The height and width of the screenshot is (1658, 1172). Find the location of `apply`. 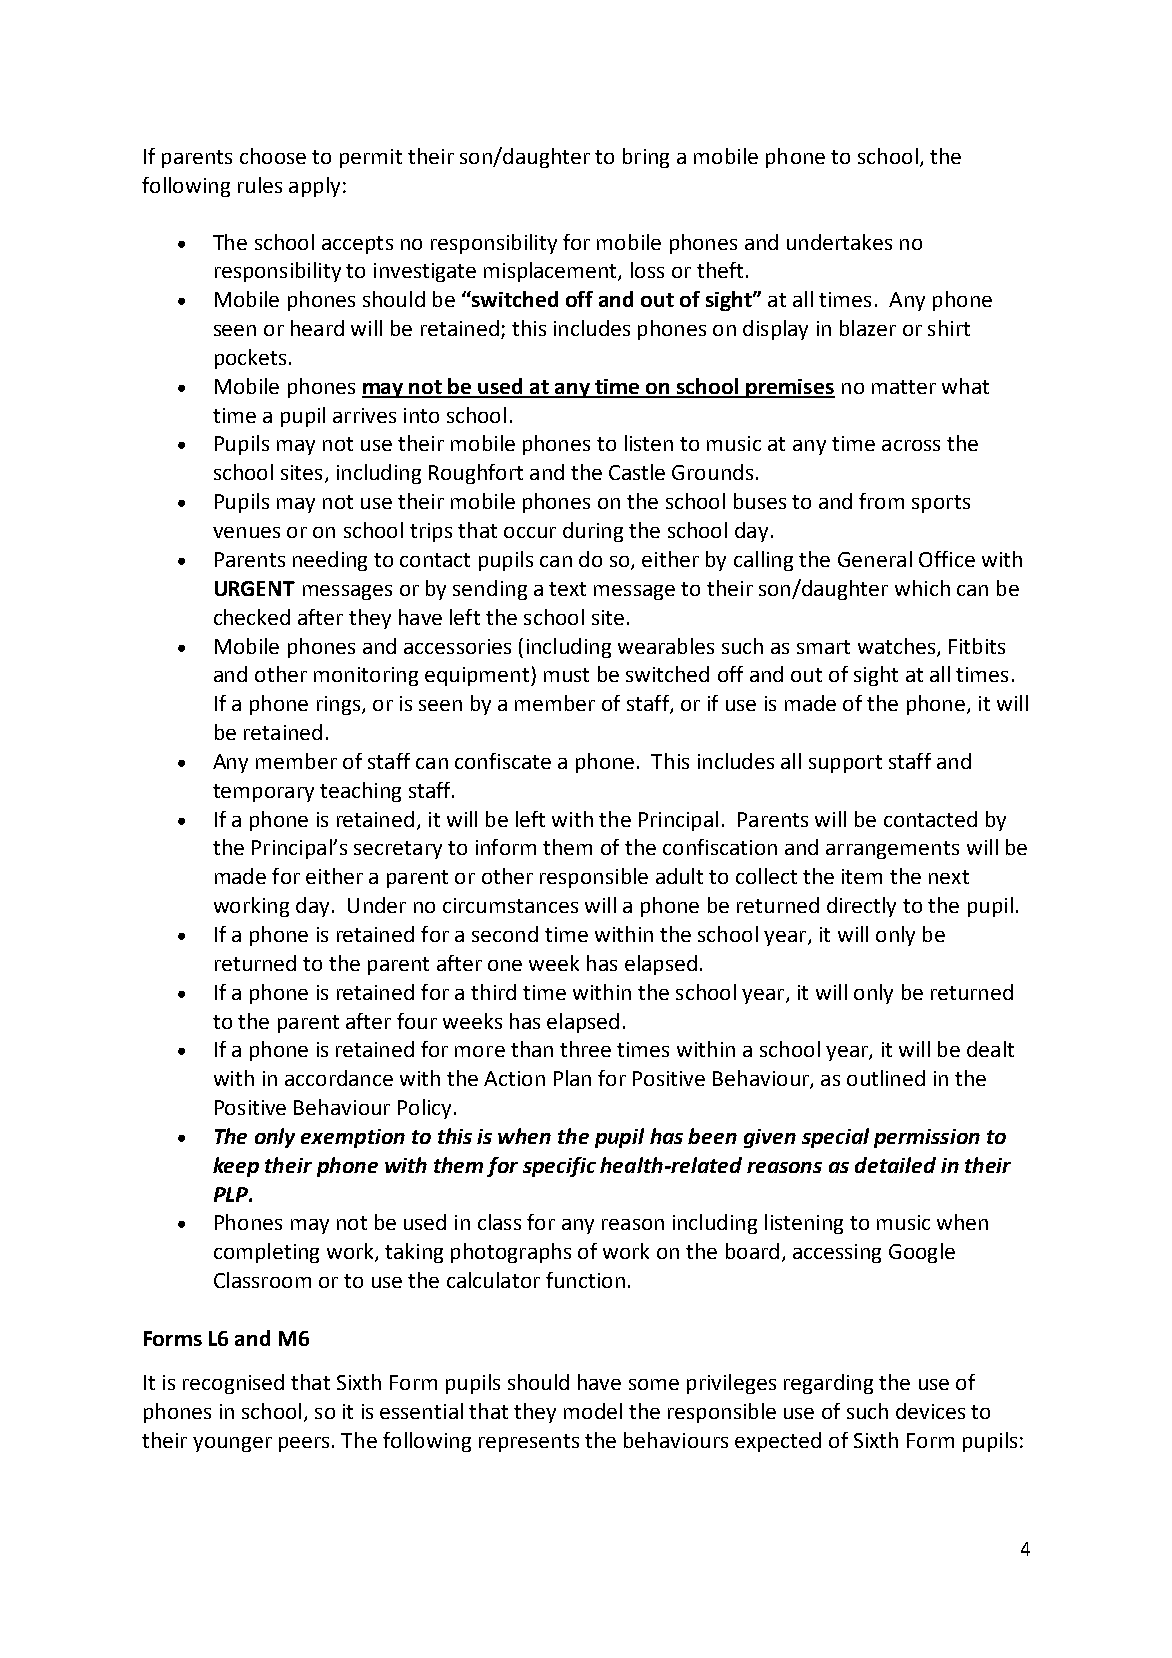

apply is located at coordinates (314, 187).
